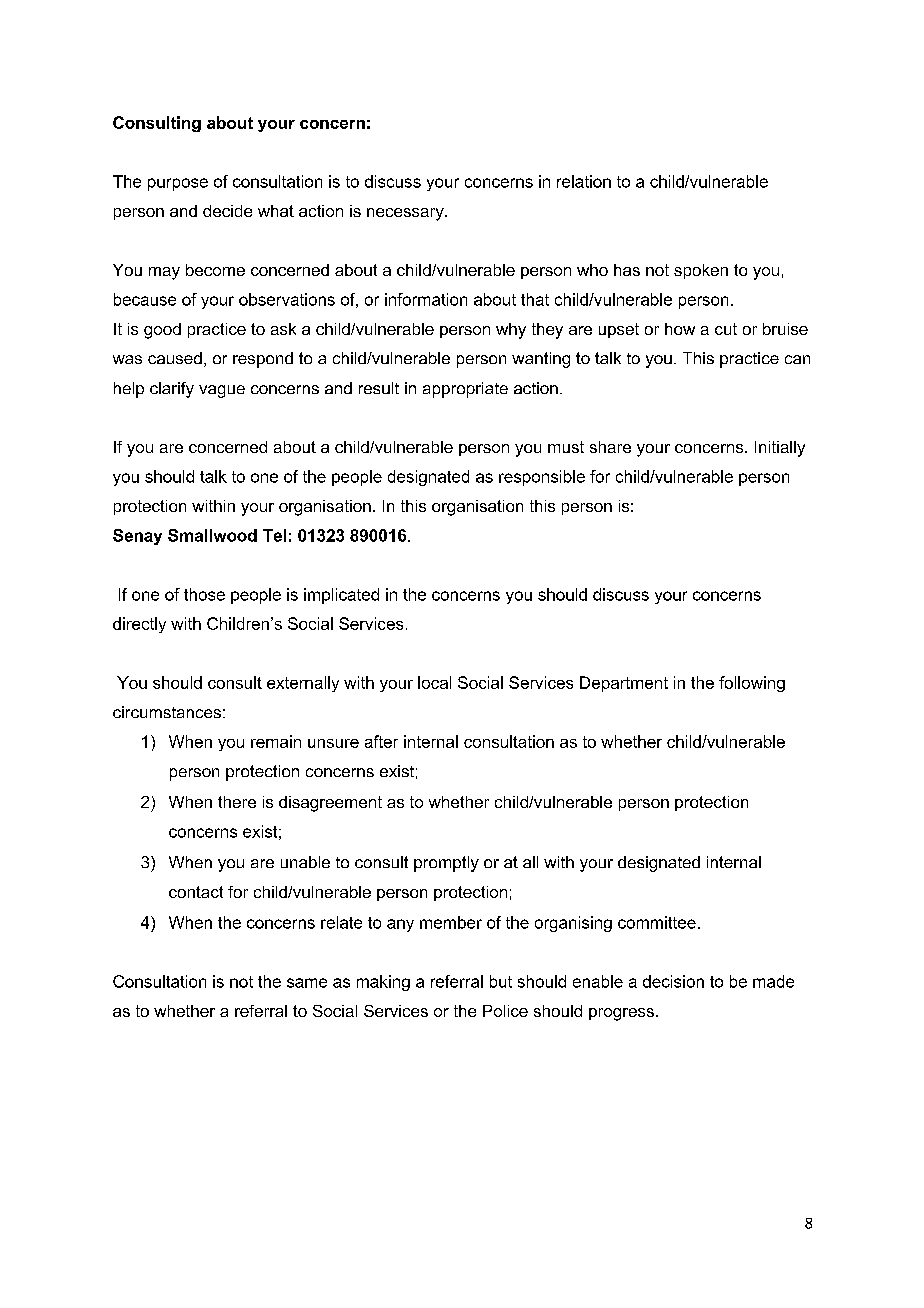 This screenshot has height=1308, width=924. I want to click on necessary, so click(406, 214).
